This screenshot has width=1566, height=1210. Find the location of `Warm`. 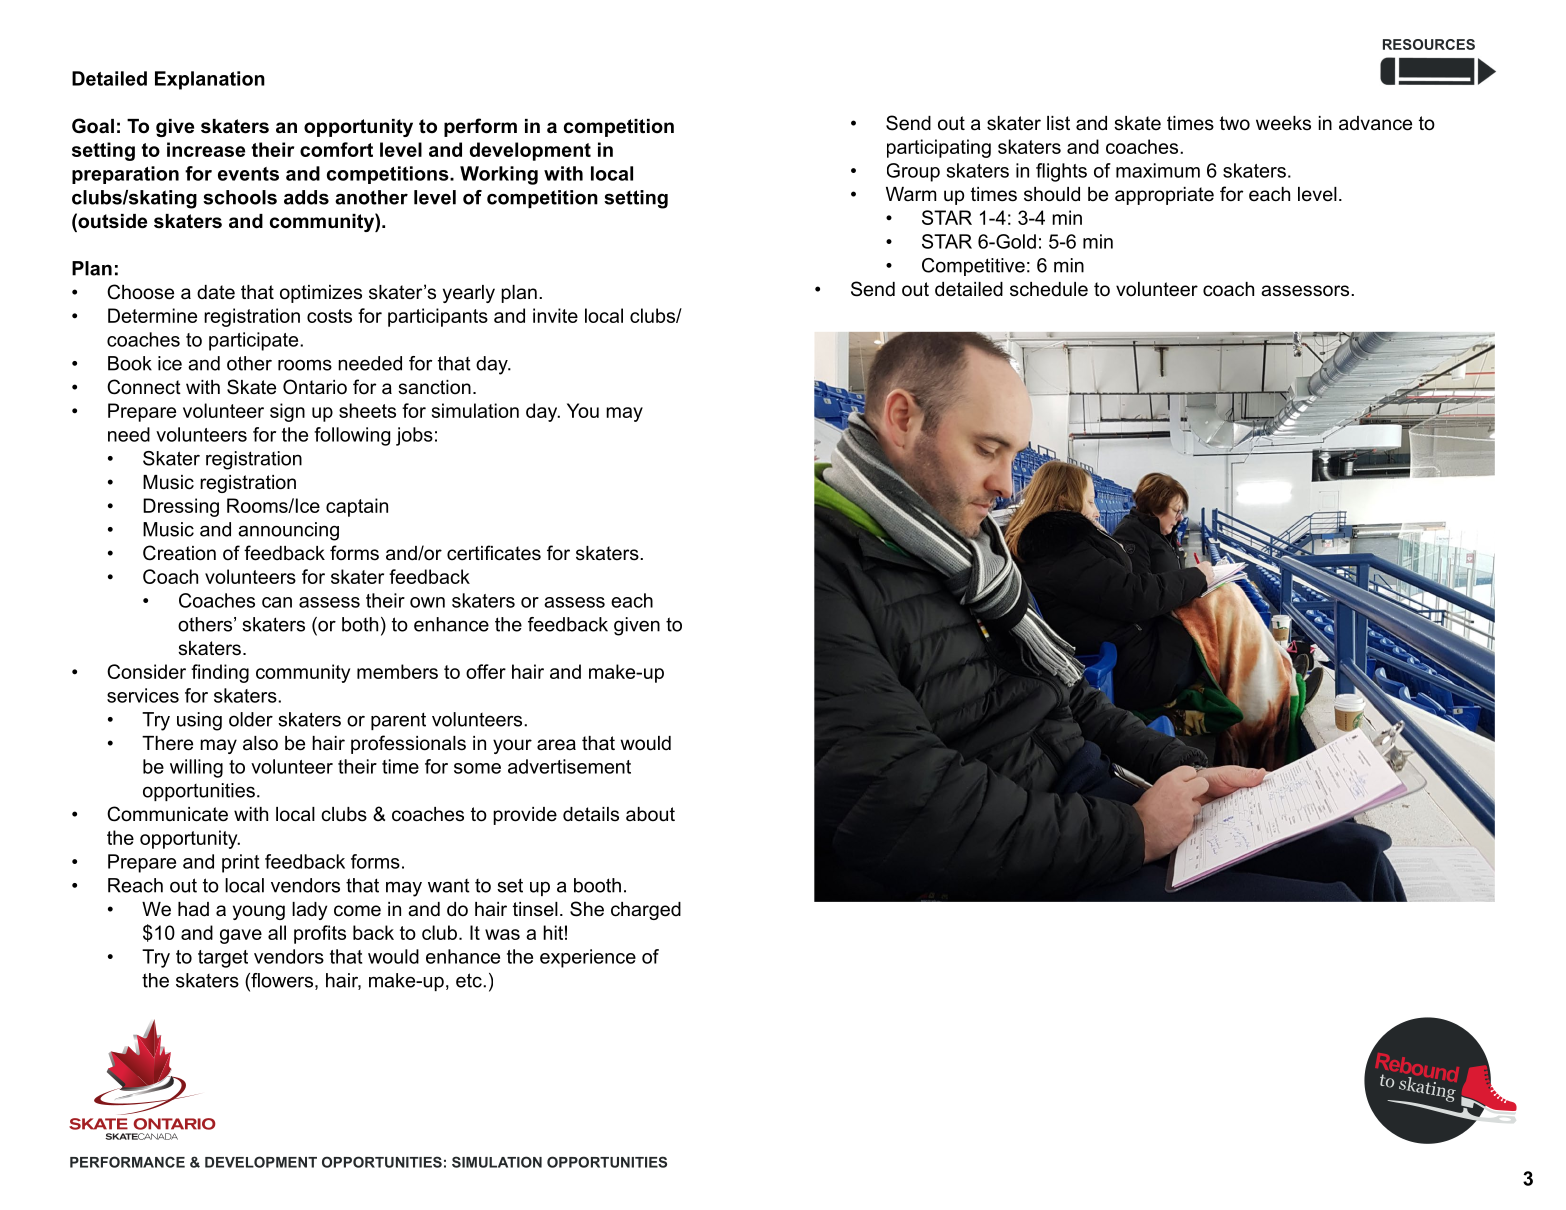

Warm is located at coordinates (911, 194).
